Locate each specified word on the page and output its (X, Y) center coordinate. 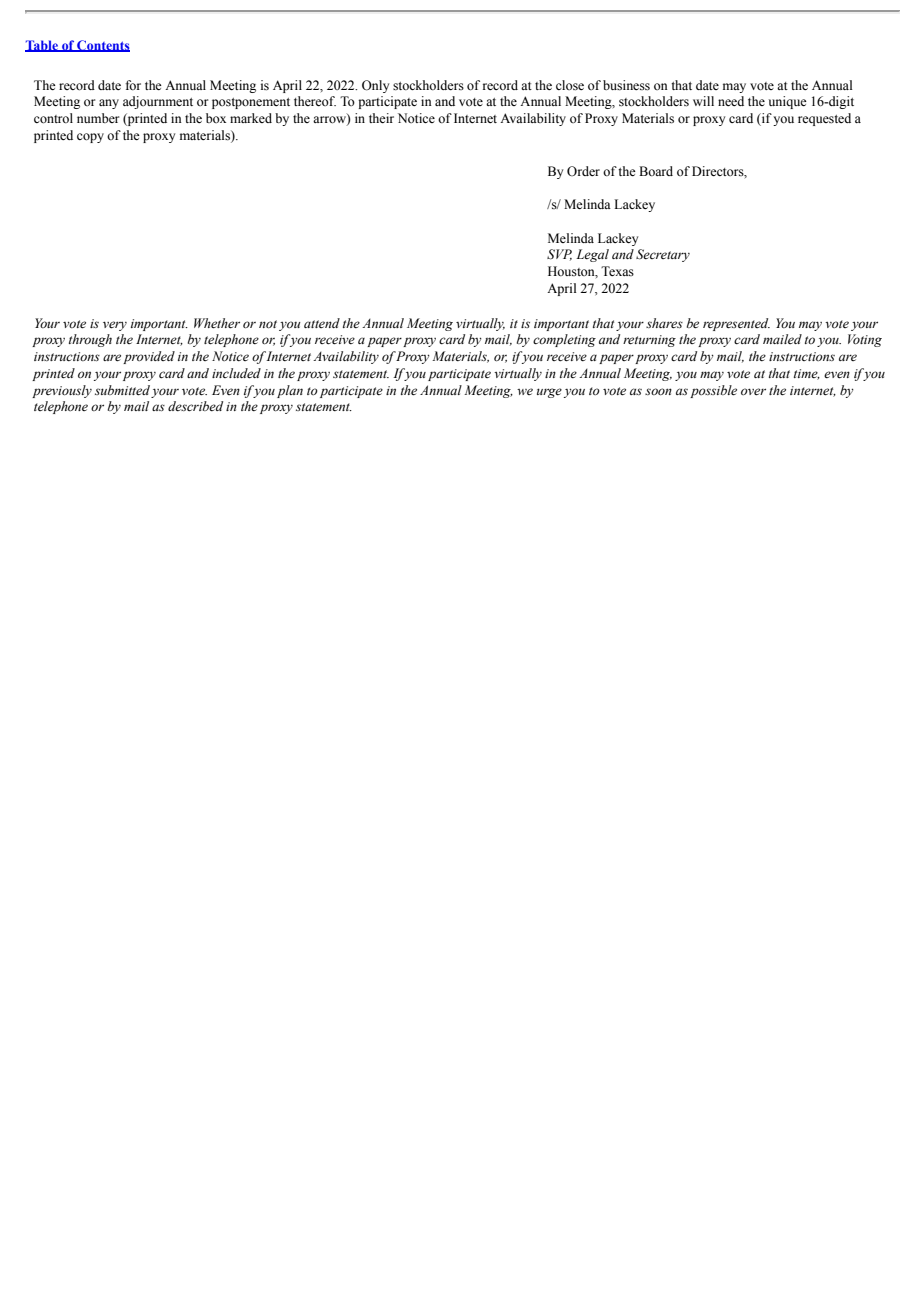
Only (375, 86)
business (626, 85)
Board (656, 171)
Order (583, 171)
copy (90, 138)
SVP (559, 255)
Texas (617, 271)
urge (549, 393)
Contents (102, 46)
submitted (122, 390)
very (115, 326)
